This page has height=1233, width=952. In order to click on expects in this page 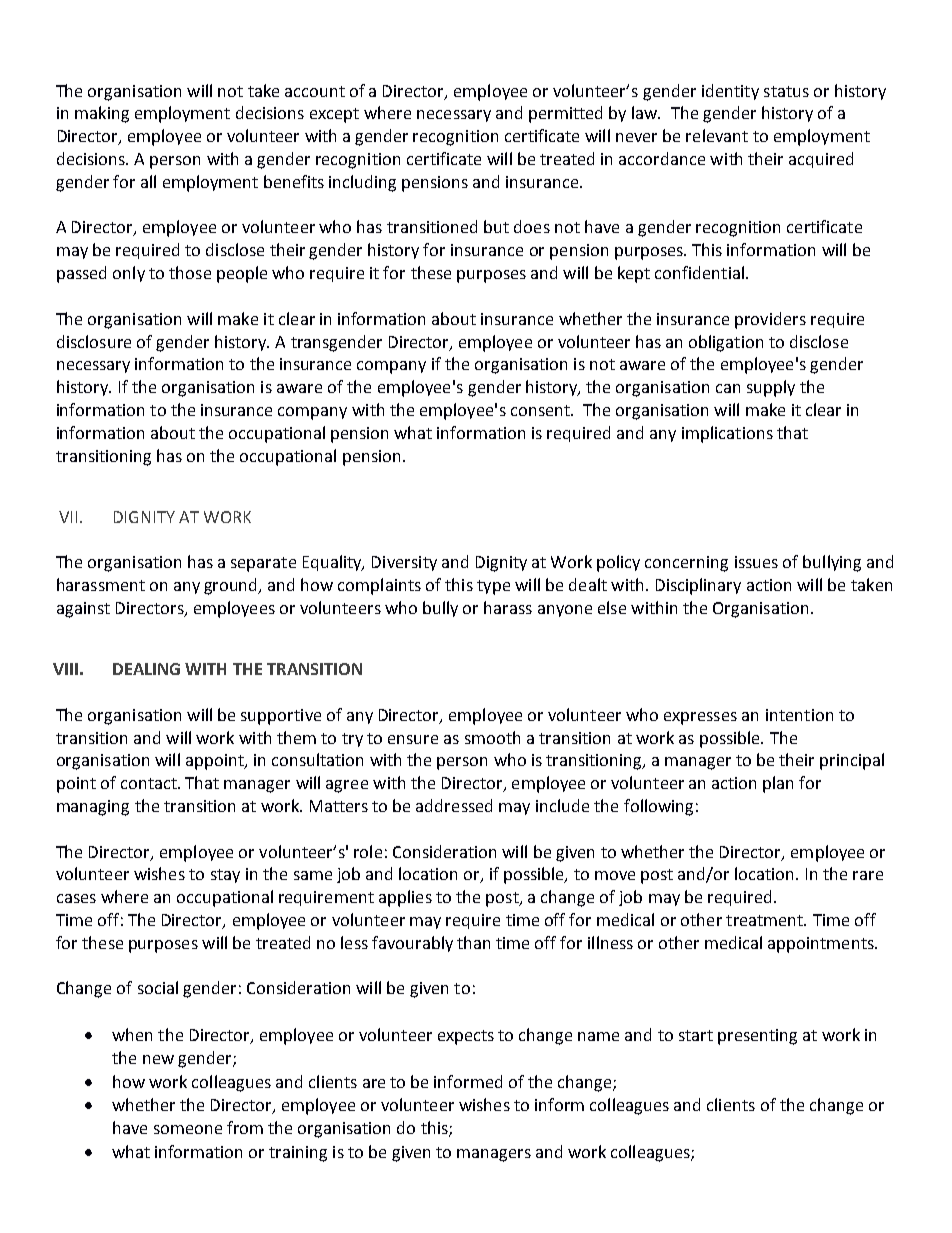, I will do `click(466, 1037)`.
